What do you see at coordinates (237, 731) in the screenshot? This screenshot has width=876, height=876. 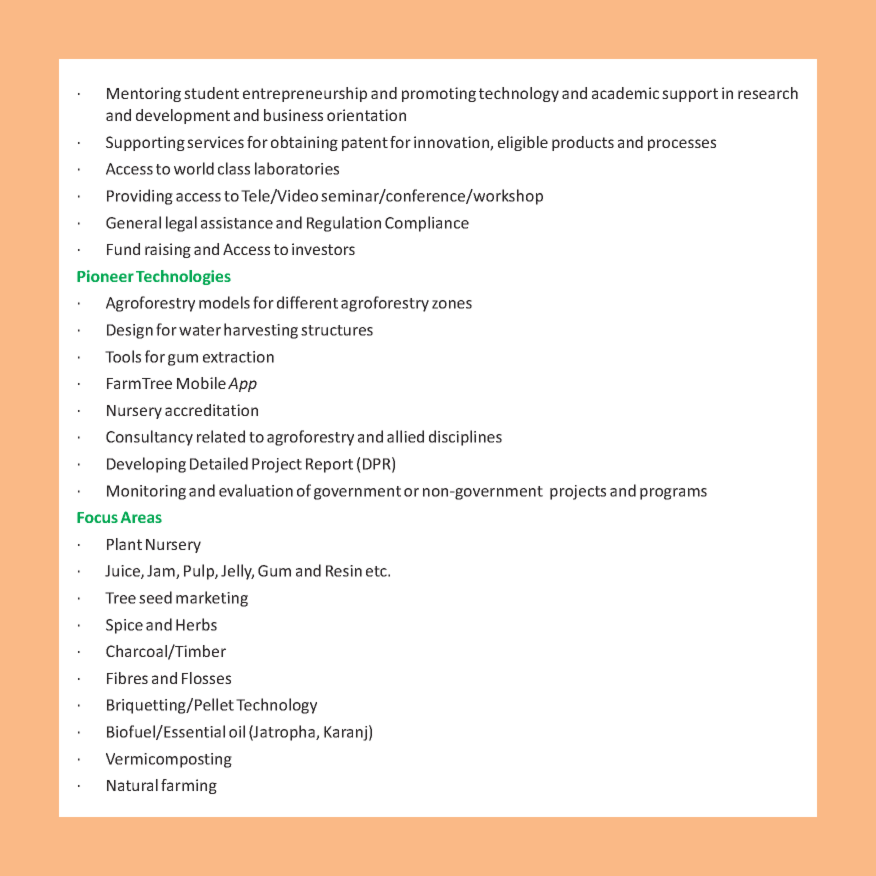 I see `oil` at bounding box center [237, 731].
